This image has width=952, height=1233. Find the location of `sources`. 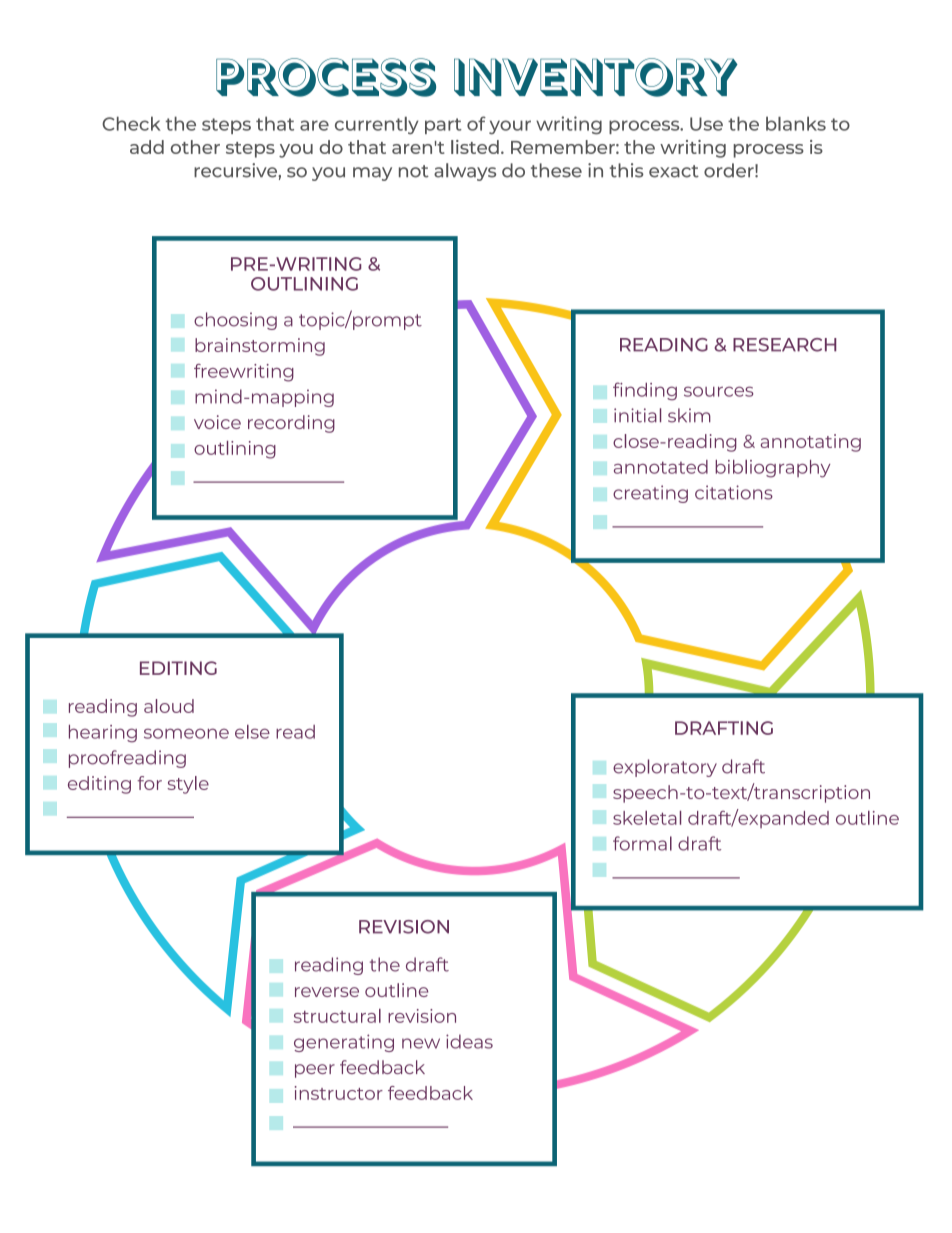

sources is located at coordinates (718, 391).
